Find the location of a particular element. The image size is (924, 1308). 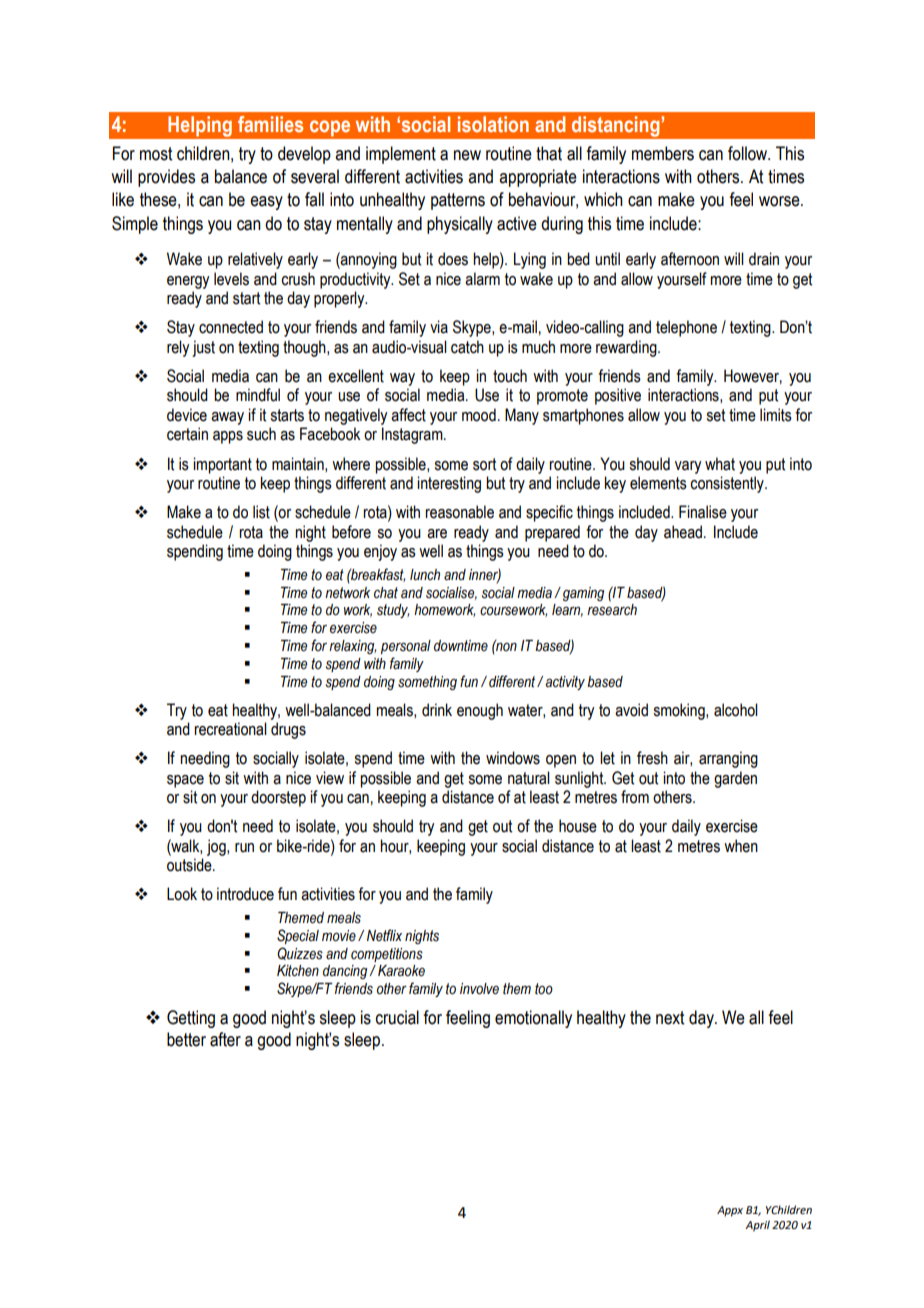

jog is located at coordinates (217, 847).
